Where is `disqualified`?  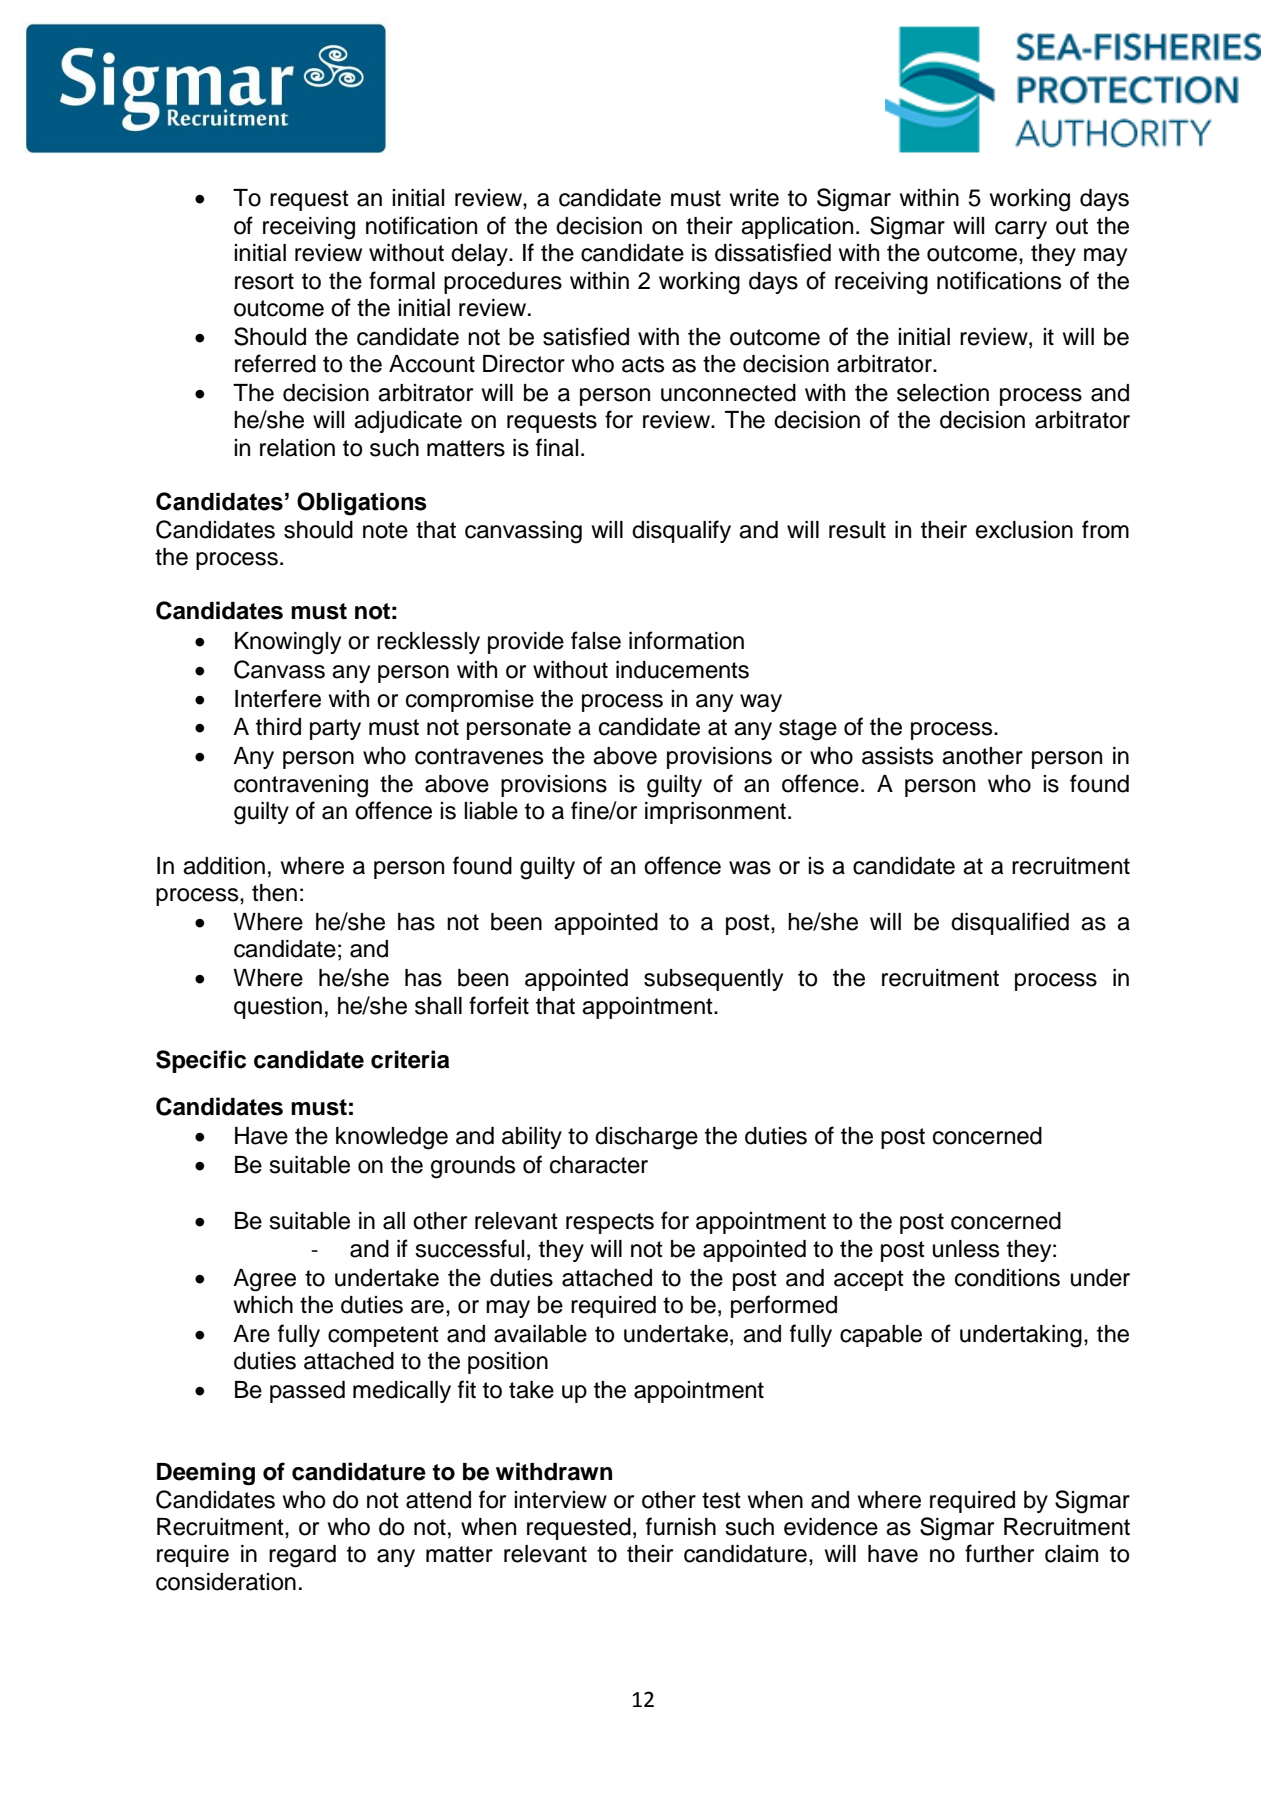 disqualified is located at coordinates (1010, 923).
